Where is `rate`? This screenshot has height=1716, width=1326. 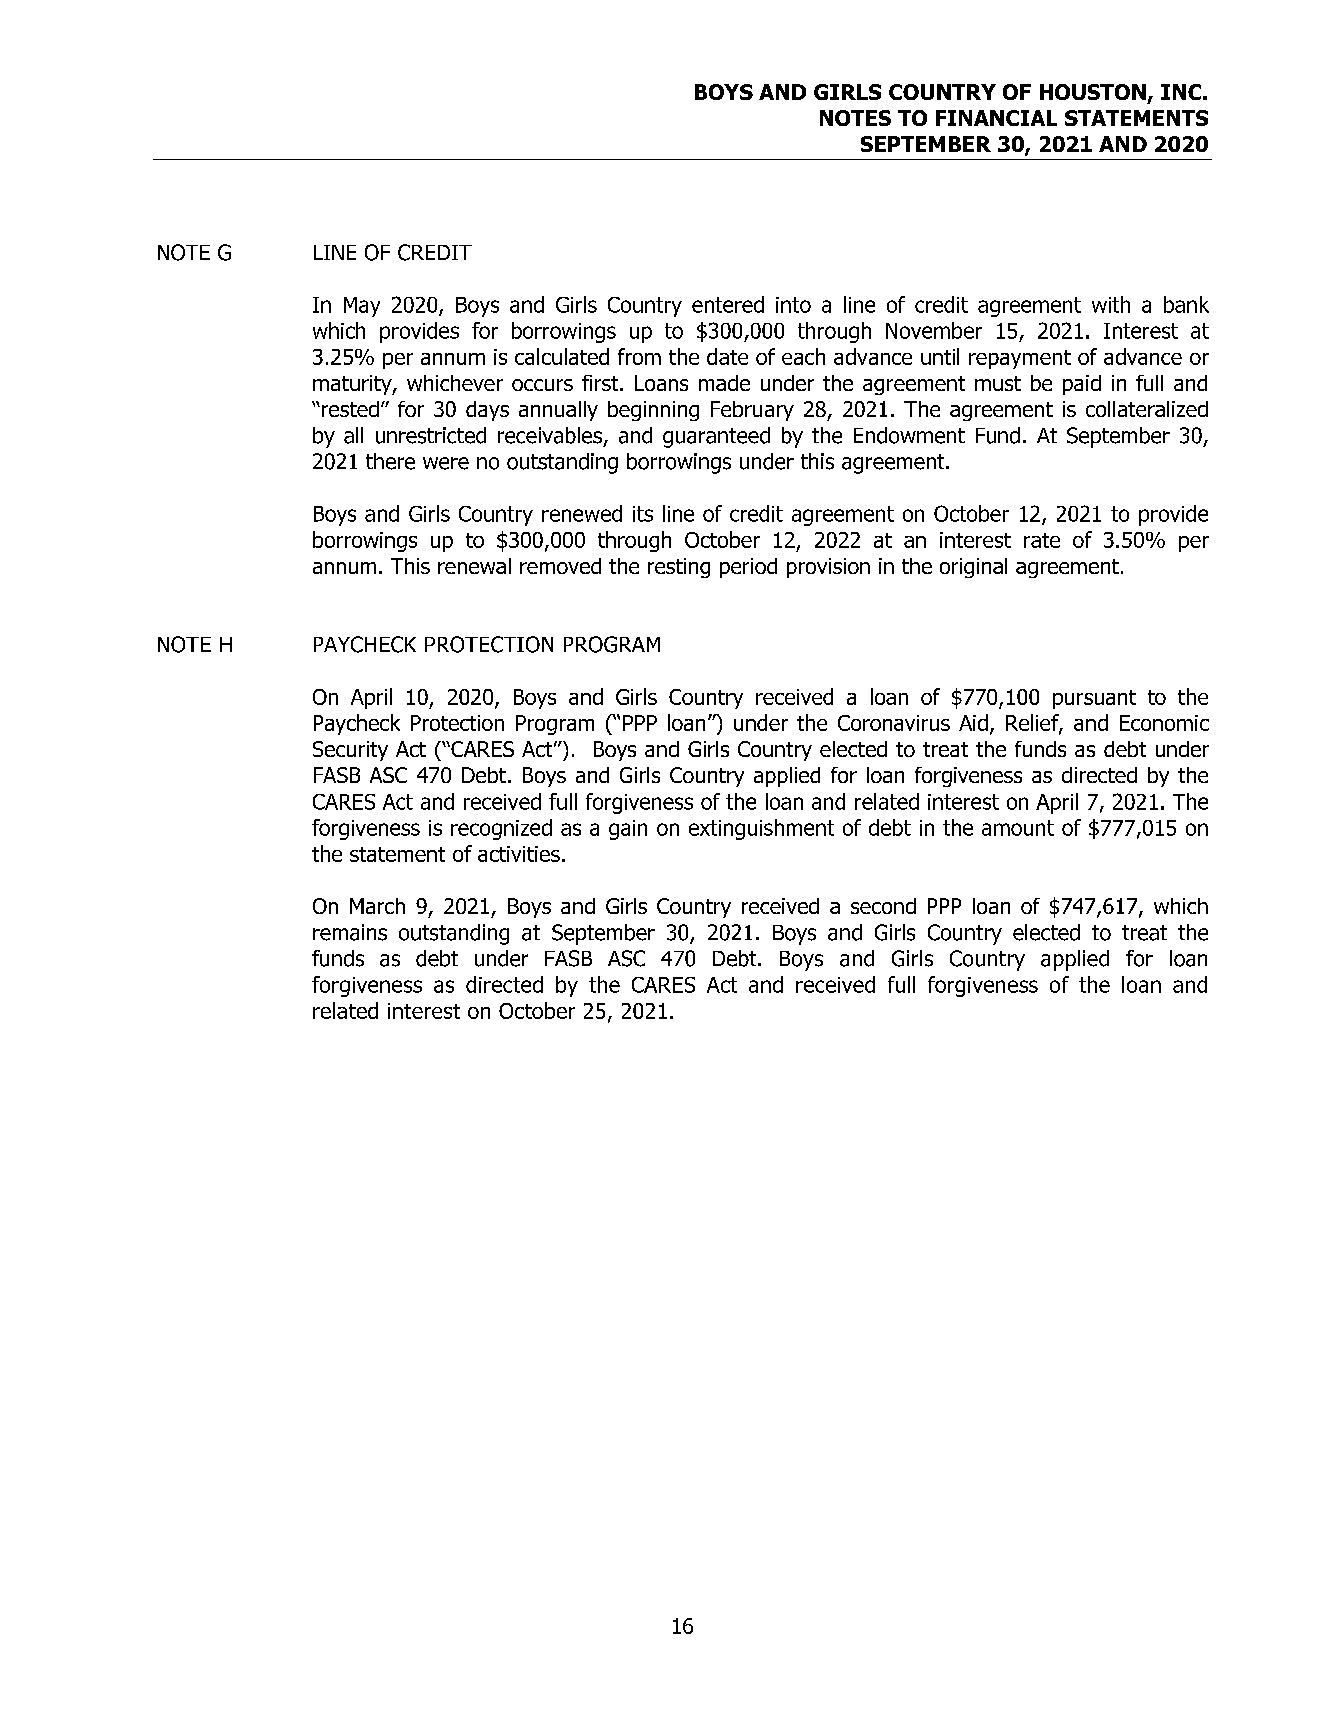 rate is located at coordinates (1042, 540).
